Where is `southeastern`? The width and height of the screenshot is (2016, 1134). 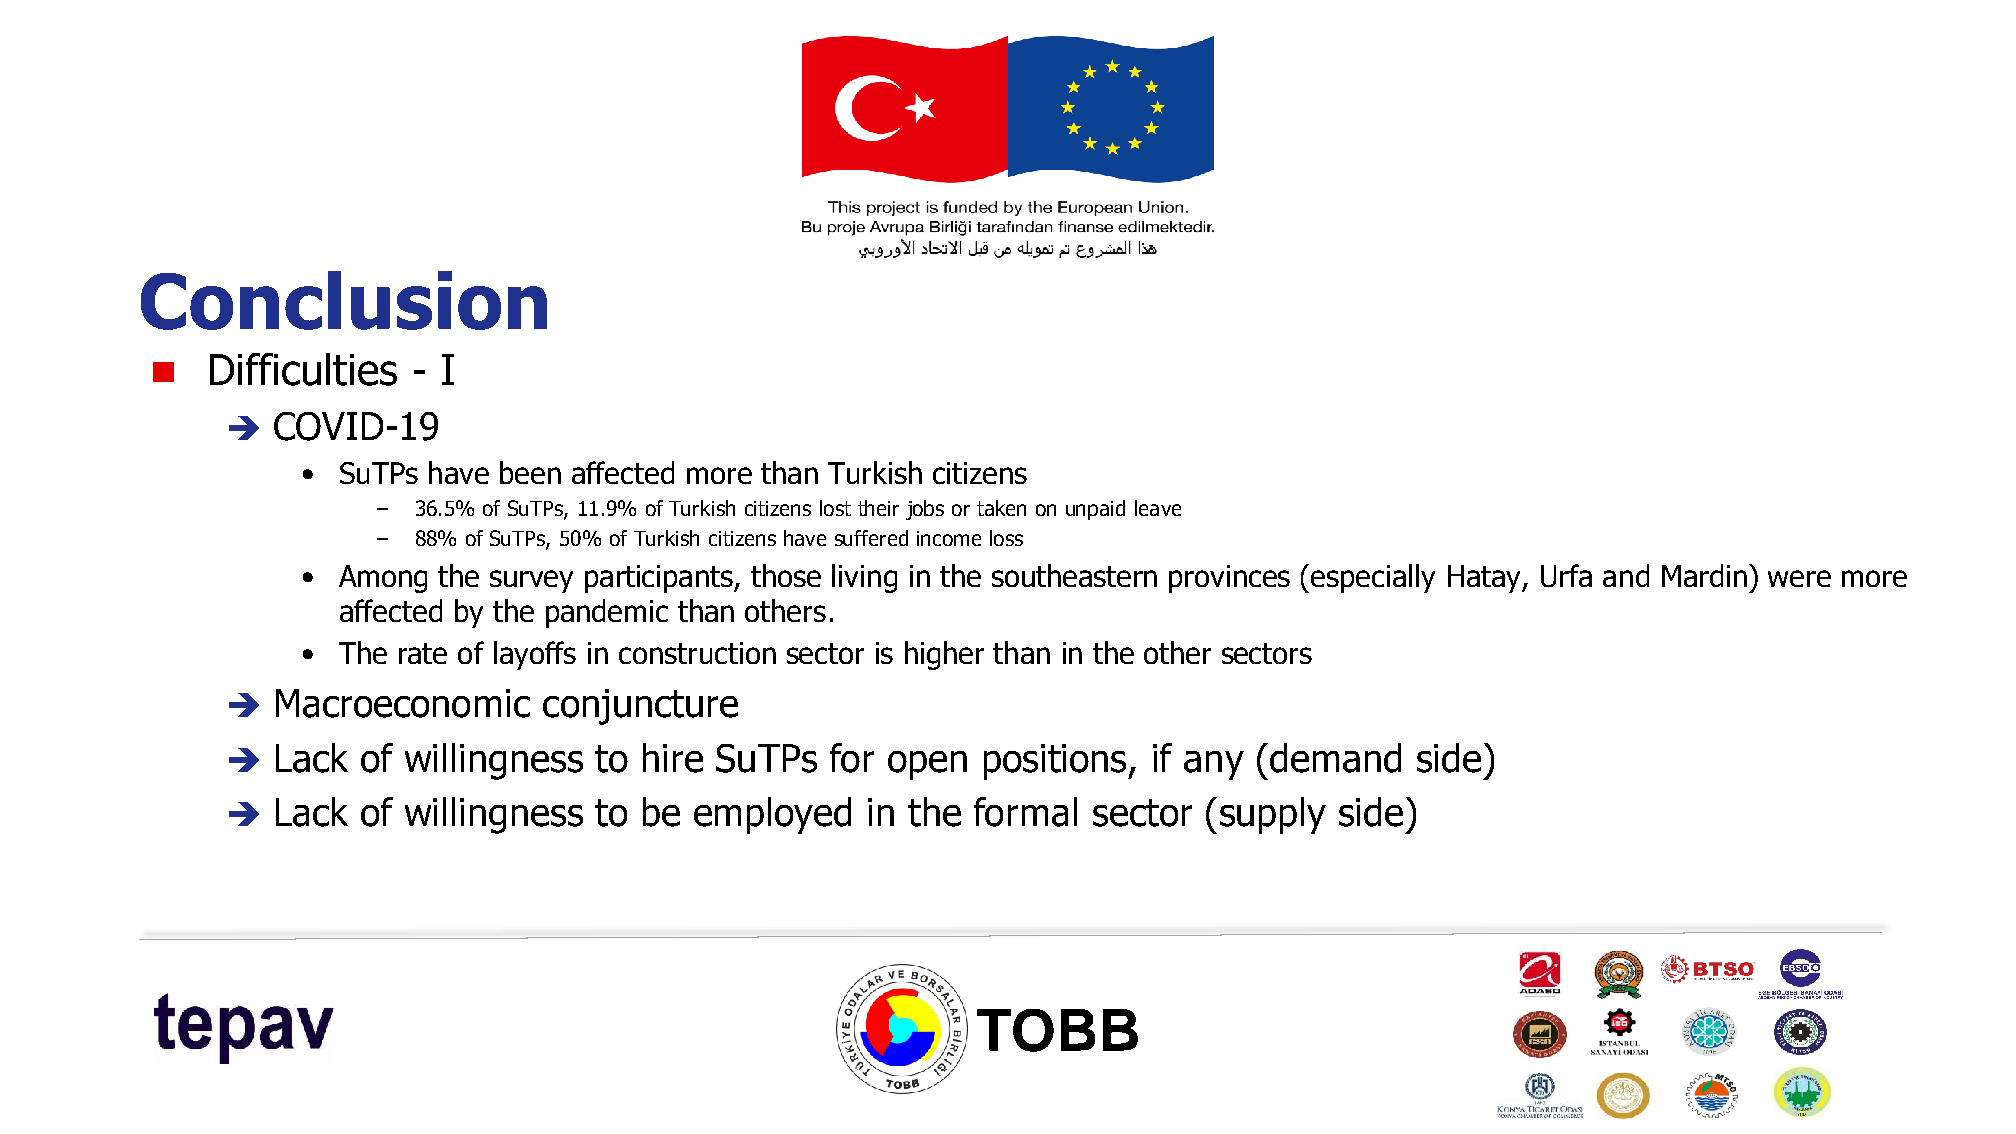 southeastern is located at coordinates (1074, 575).
